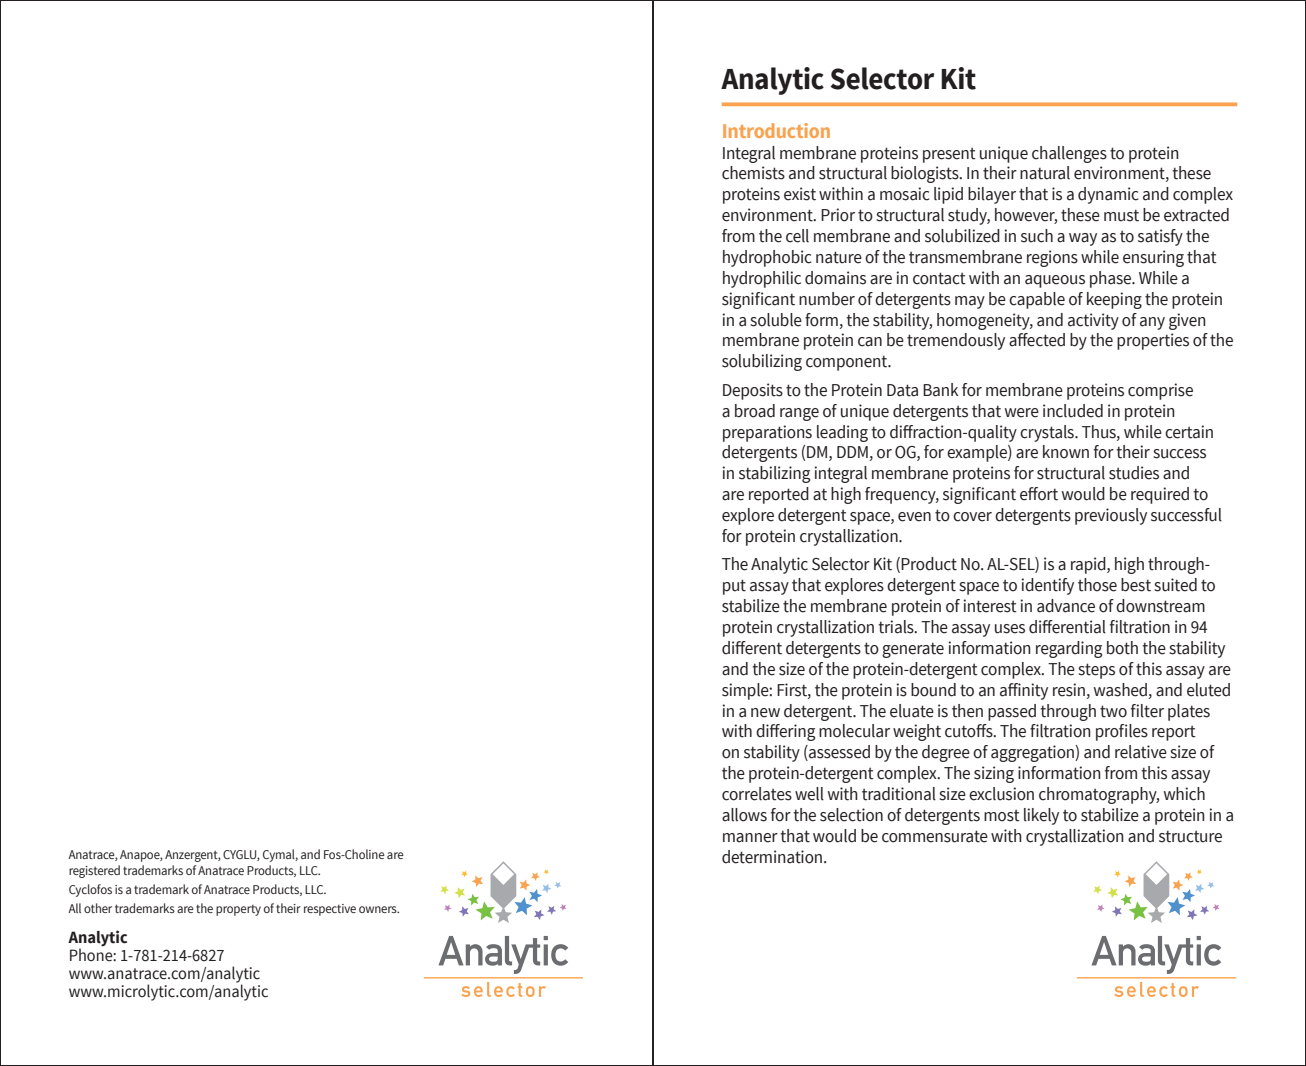 Image resolution: width=1306 pixels, height=1066 pixels. What do you see at coordinates (1111, 516) in the document?
I see `previously` at bounding box center [1111, 516].
